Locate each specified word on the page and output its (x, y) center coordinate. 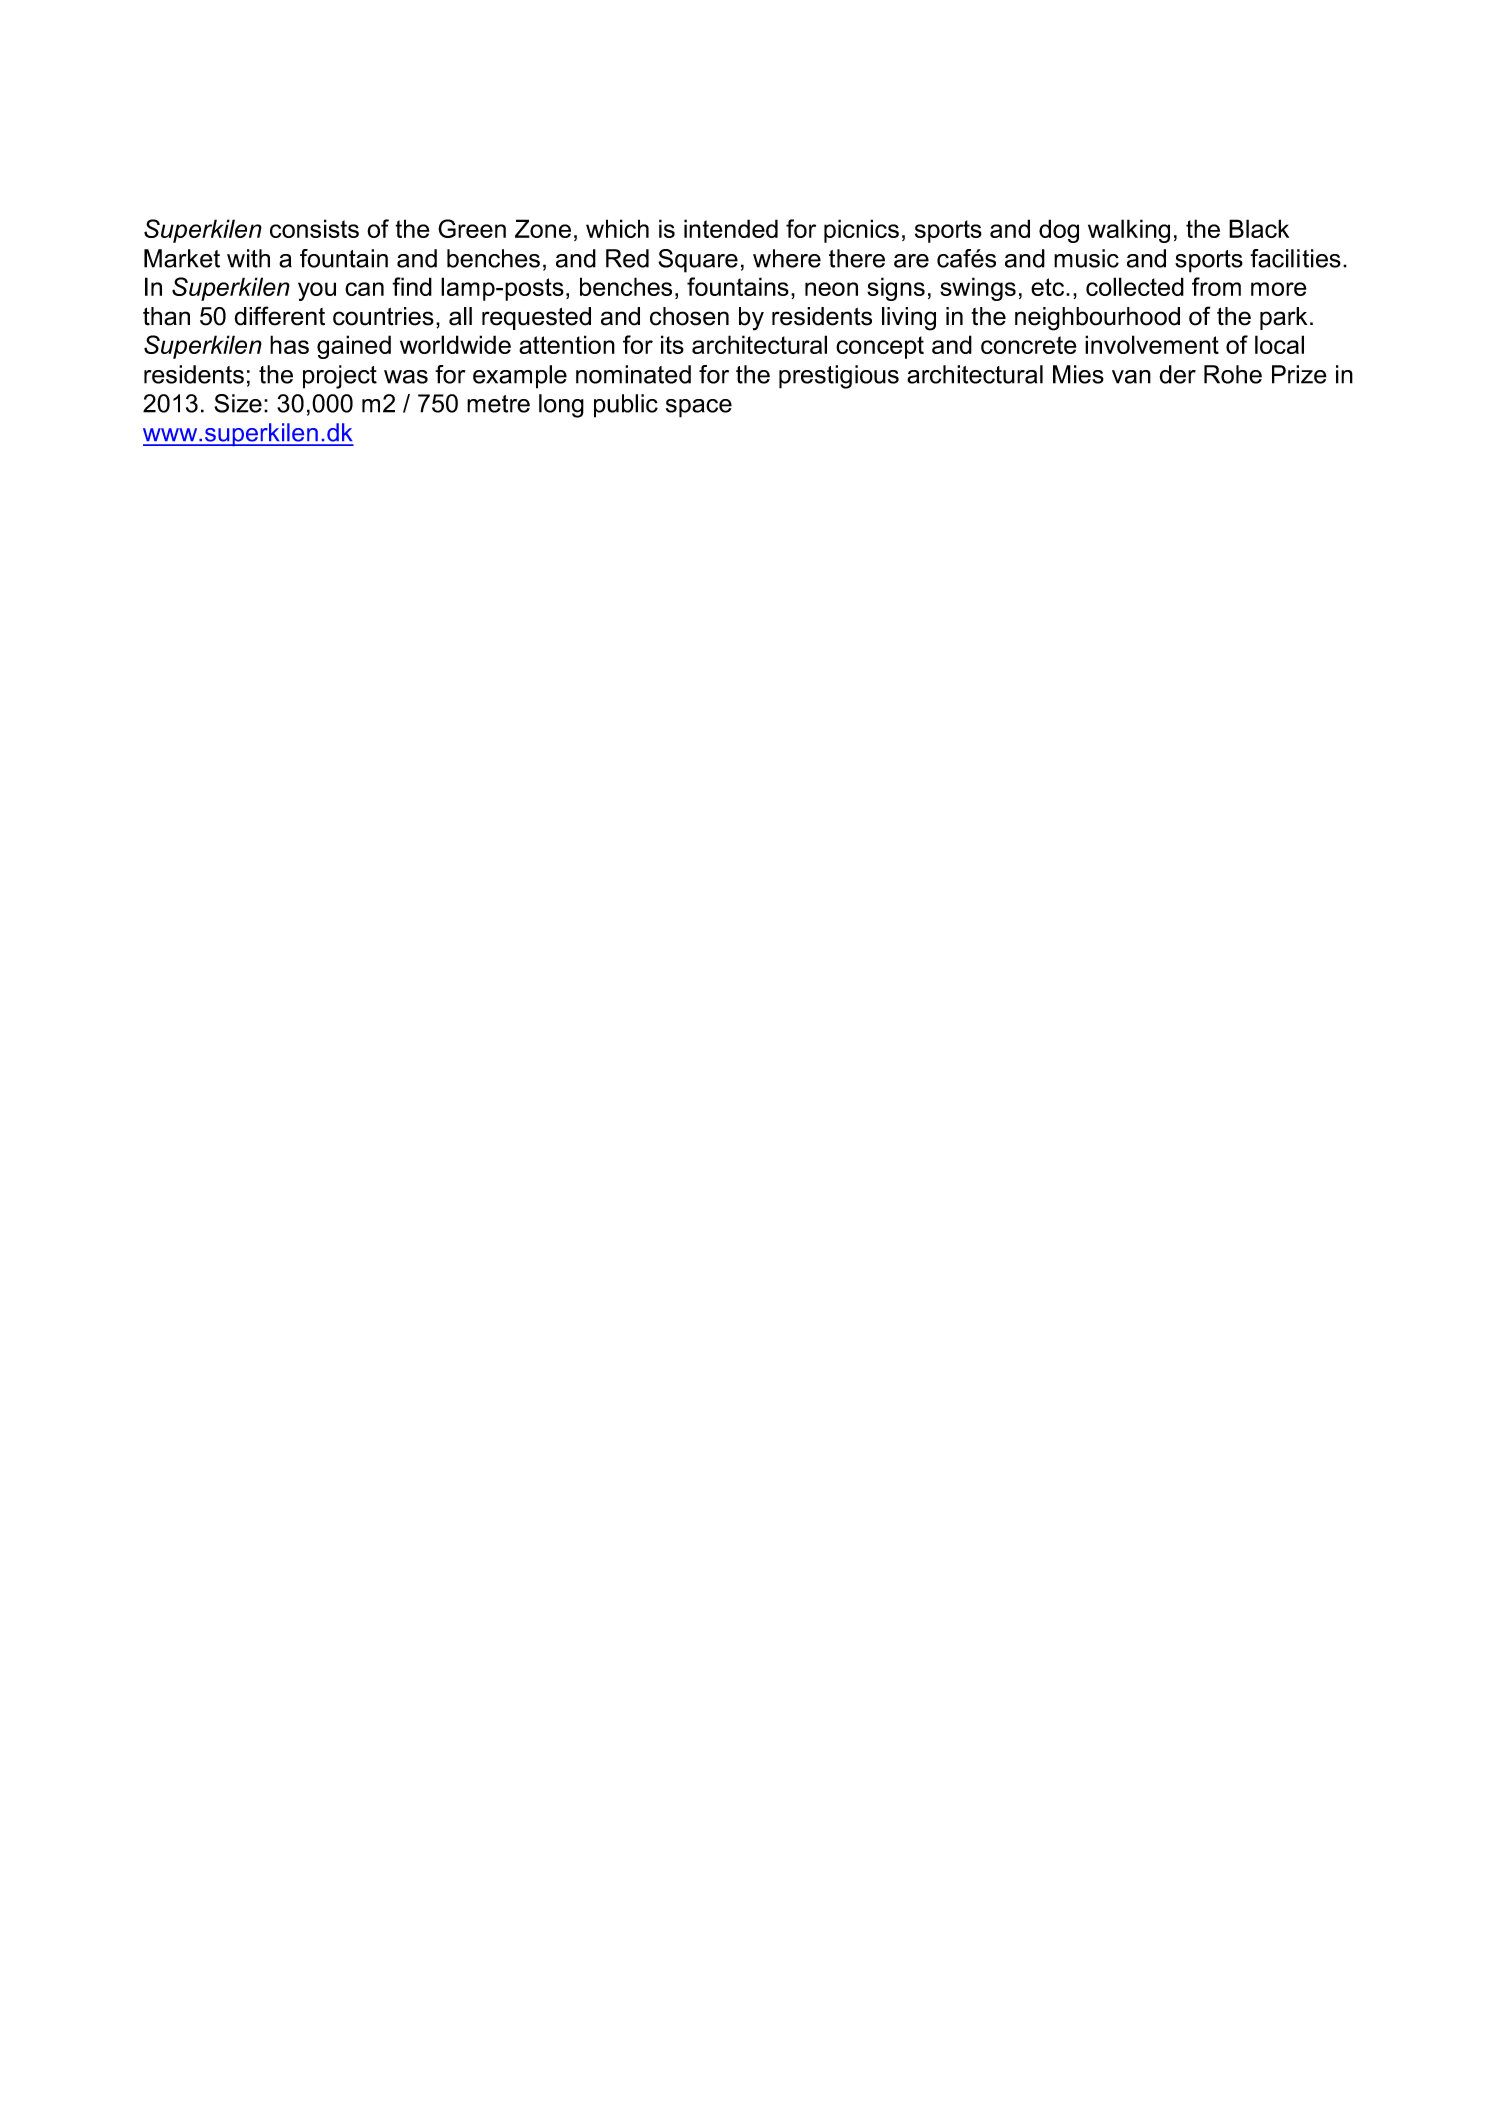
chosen (689, 316)
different (279, 316)
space (699, 408)
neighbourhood (1097, 319)
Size (238, 403)
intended (731, 228)
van (1131, 377)
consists (314, 228)
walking (1129, 231)
